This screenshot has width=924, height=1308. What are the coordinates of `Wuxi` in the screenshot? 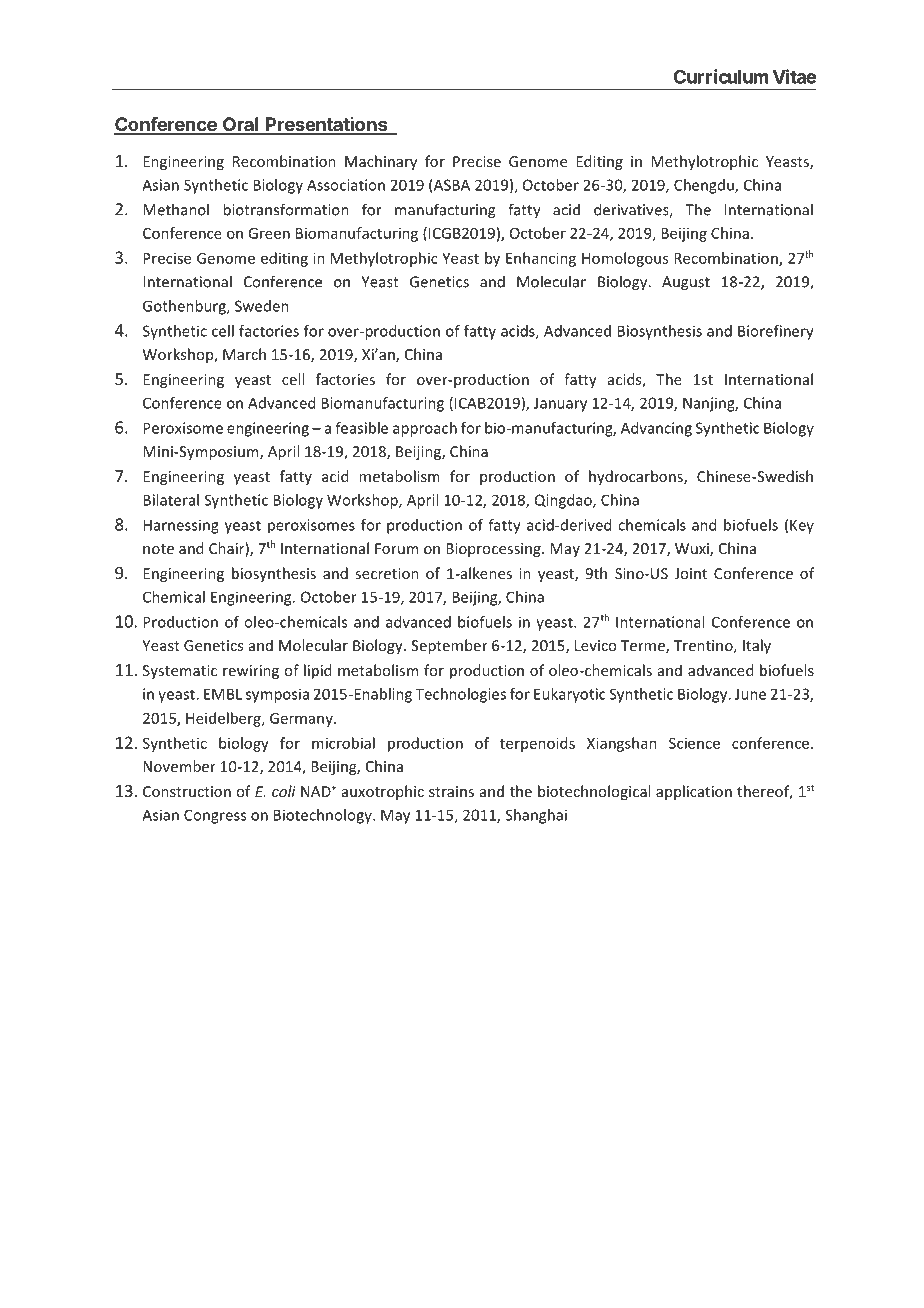 It's located at (693, 550).
